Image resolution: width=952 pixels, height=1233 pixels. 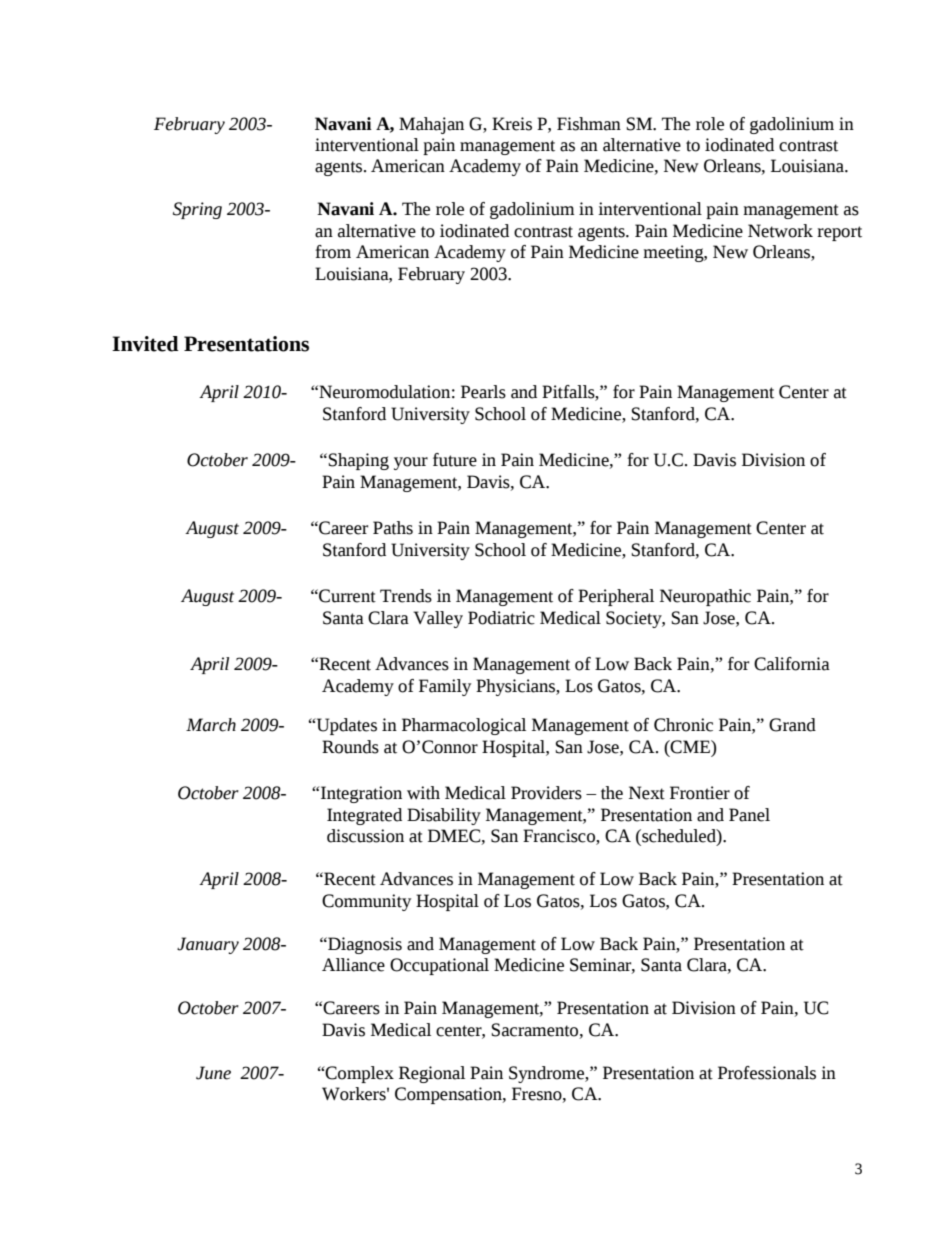 I want to click on future, so click(x=455, y=460).
